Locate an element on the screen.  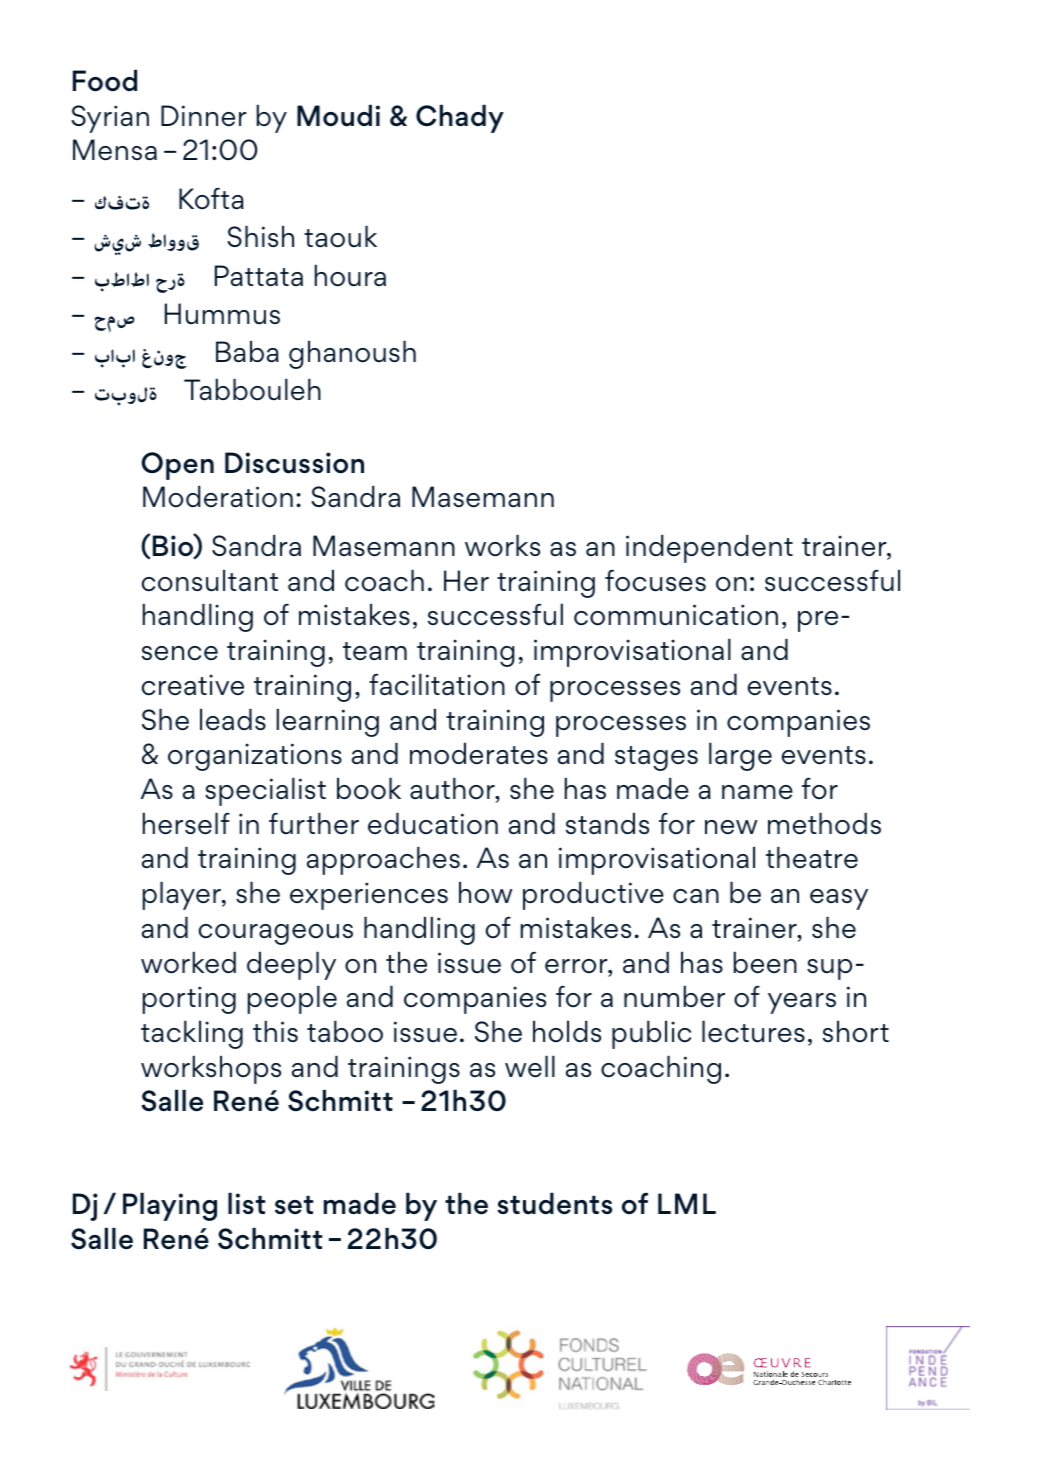
Shish is located at coordinates (260, 236).
